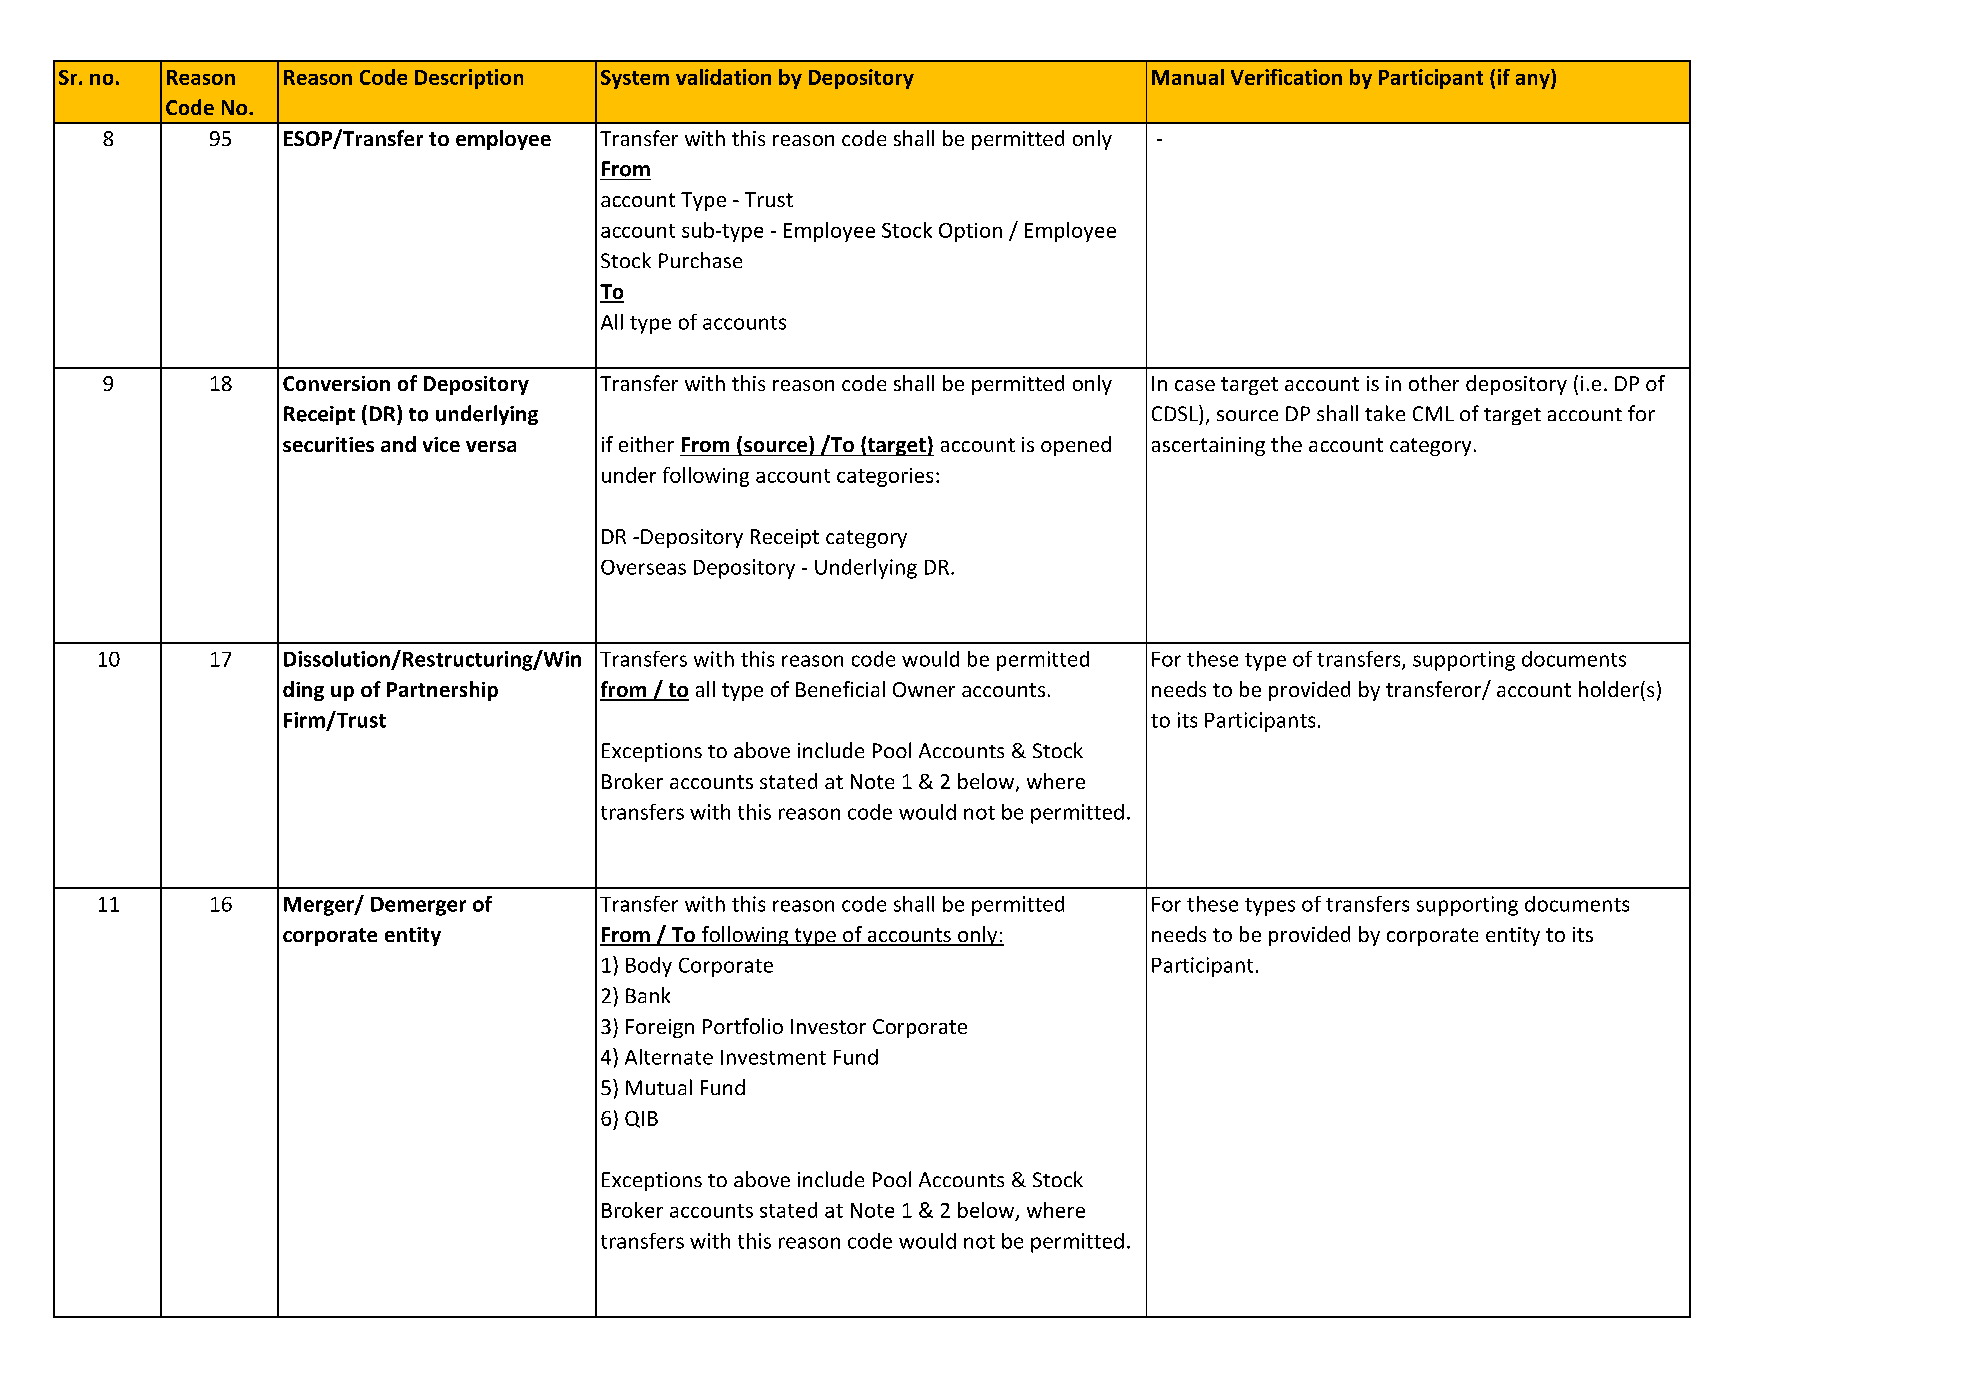 The height and width of the screenshot is (1395, 1972). What do you see at coordinates (643, 567) in the screenshot?
I see `Overseas` at bounding box center [643, 567].
